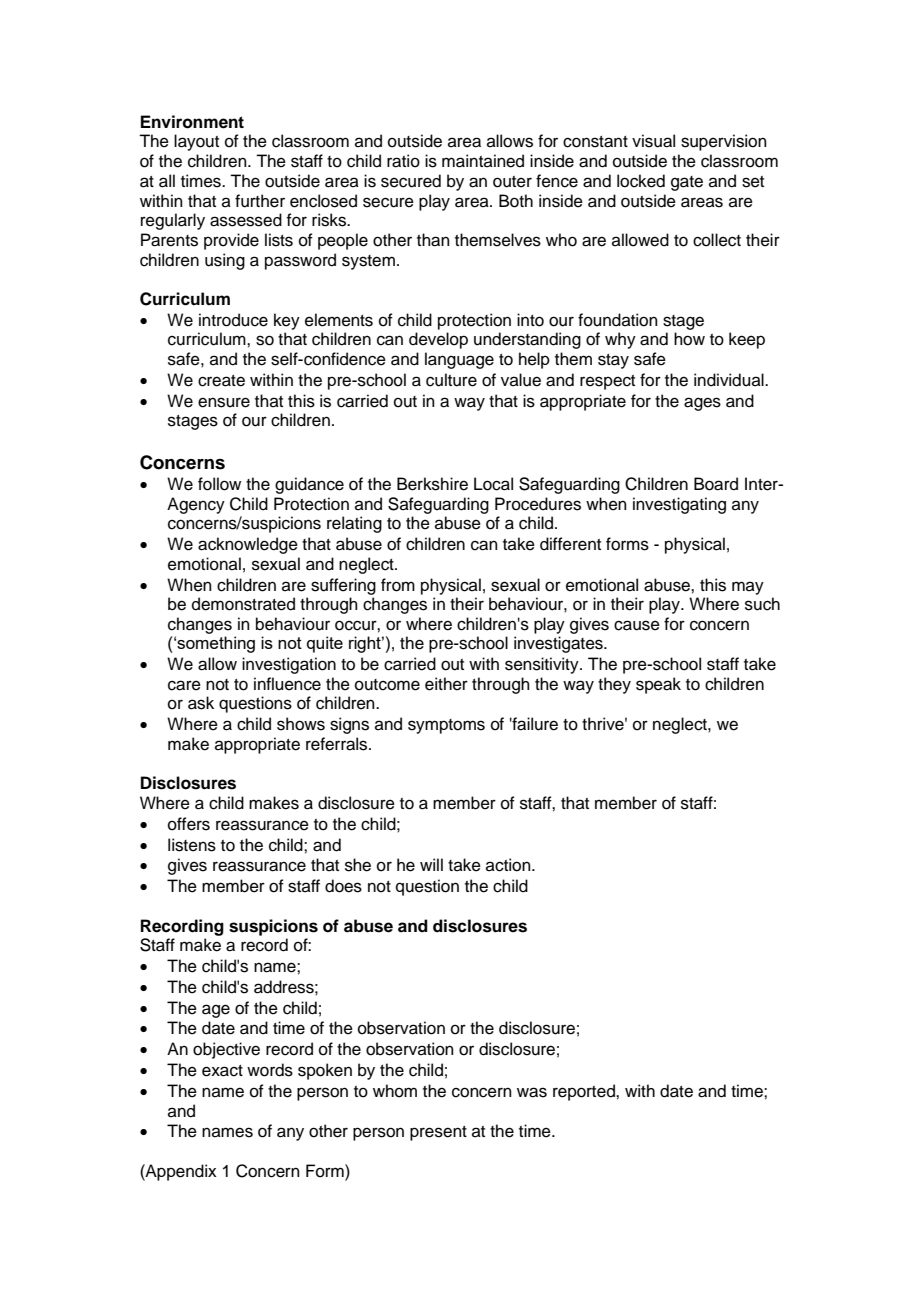 The width and height of the image is (924, 1308). Describe the element at coordinates (483, 161) in the image. I see `maintained` at that location.
